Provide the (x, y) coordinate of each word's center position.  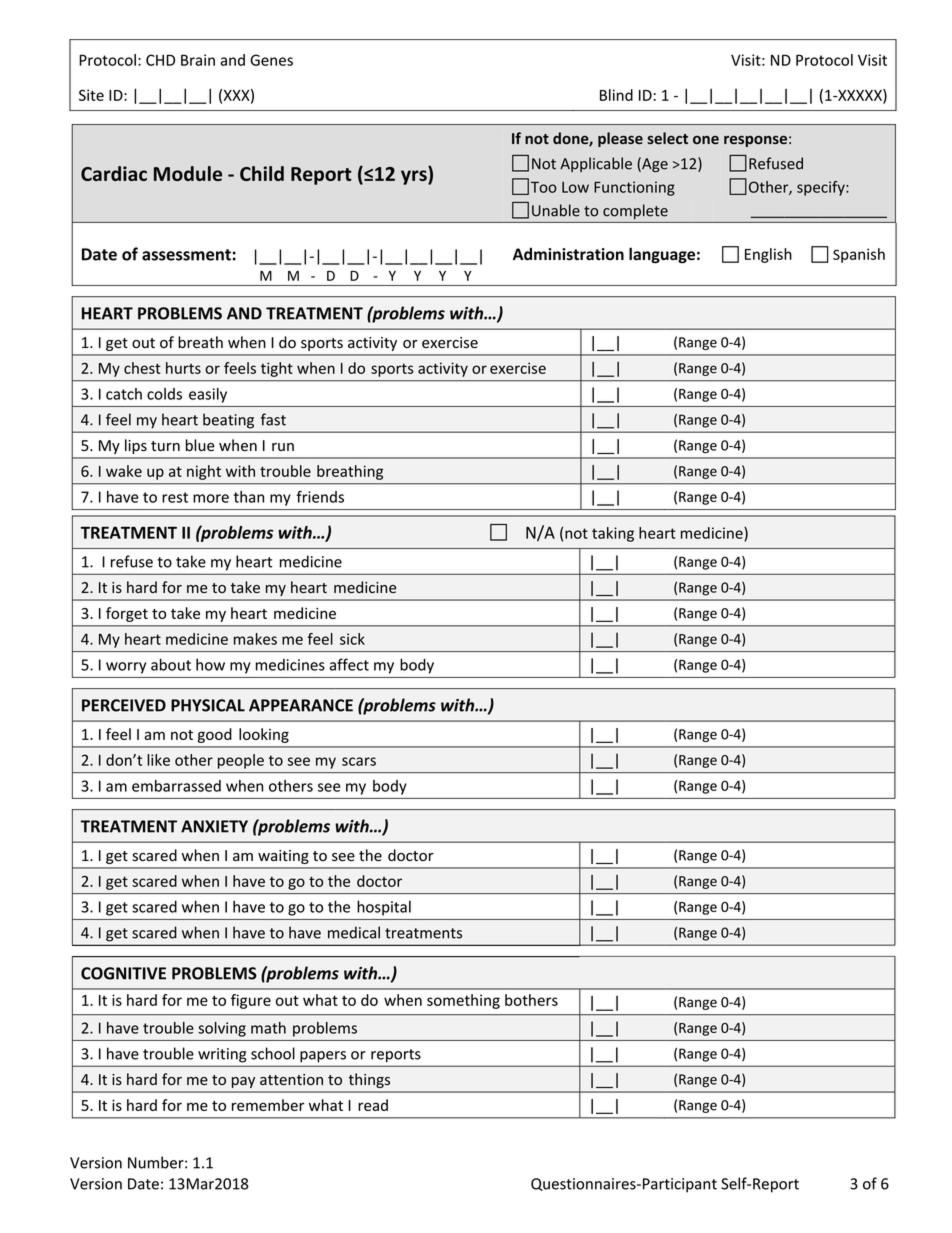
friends (320, 496)
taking (613, 534)
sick (352, 639)
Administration (568, 254)
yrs (415, 177)
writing (222, 1055)
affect (349, 664)
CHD (160, 60)
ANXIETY (214, 826)
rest (175, 497)
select (667, 138)
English (768, 255)
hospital (384, 908)
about (171, 664)
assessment (186, 255)
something (463, 1001)
